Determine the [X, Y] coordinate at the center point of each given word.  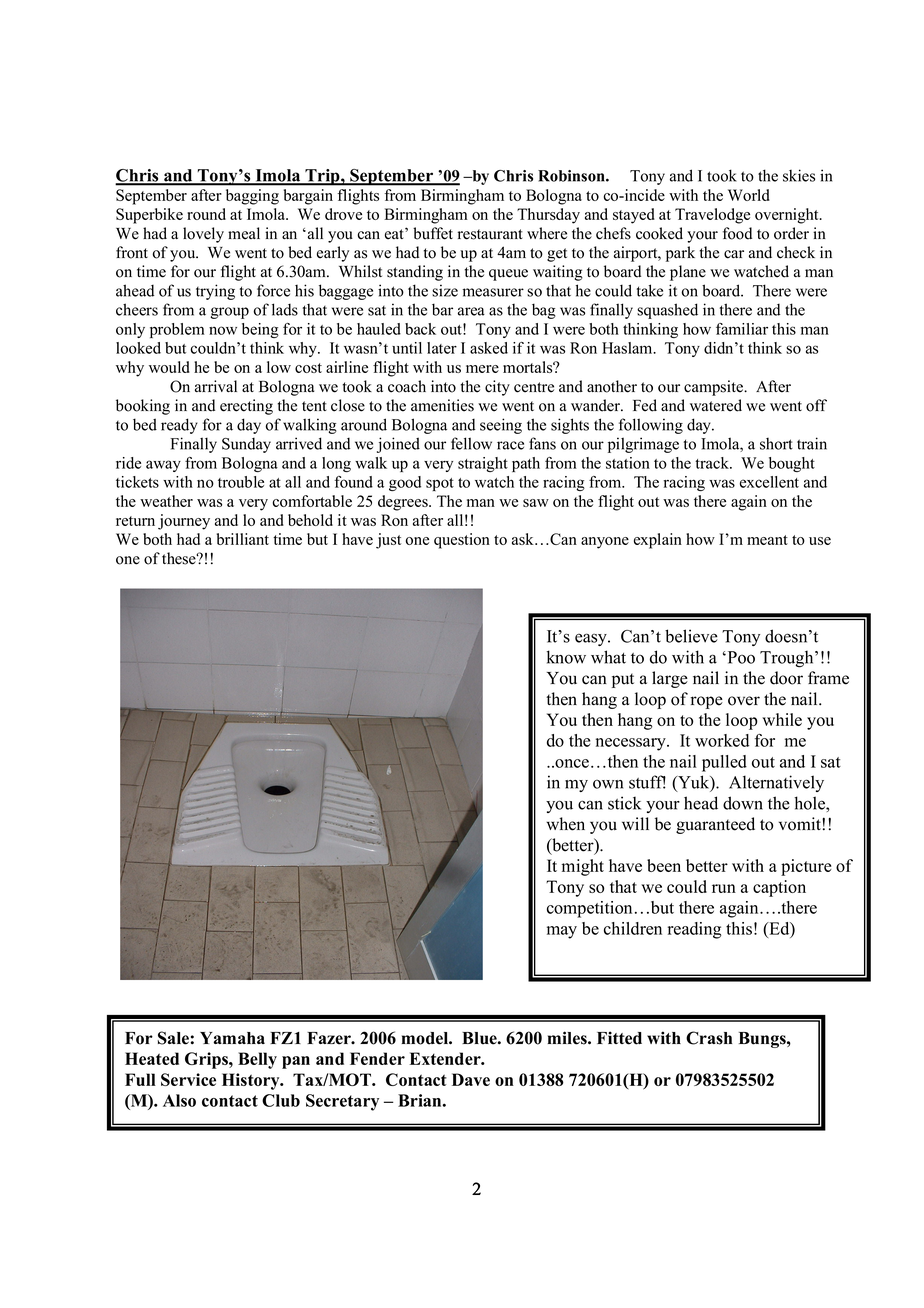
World [749, 195]
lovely [203, 235]
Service [188, 1079]
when [565, 824]
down [743, 803]
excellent [769, 482]
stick [624, 803]
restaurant [490, 234]
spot [440, 484]
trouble [241, 482]
